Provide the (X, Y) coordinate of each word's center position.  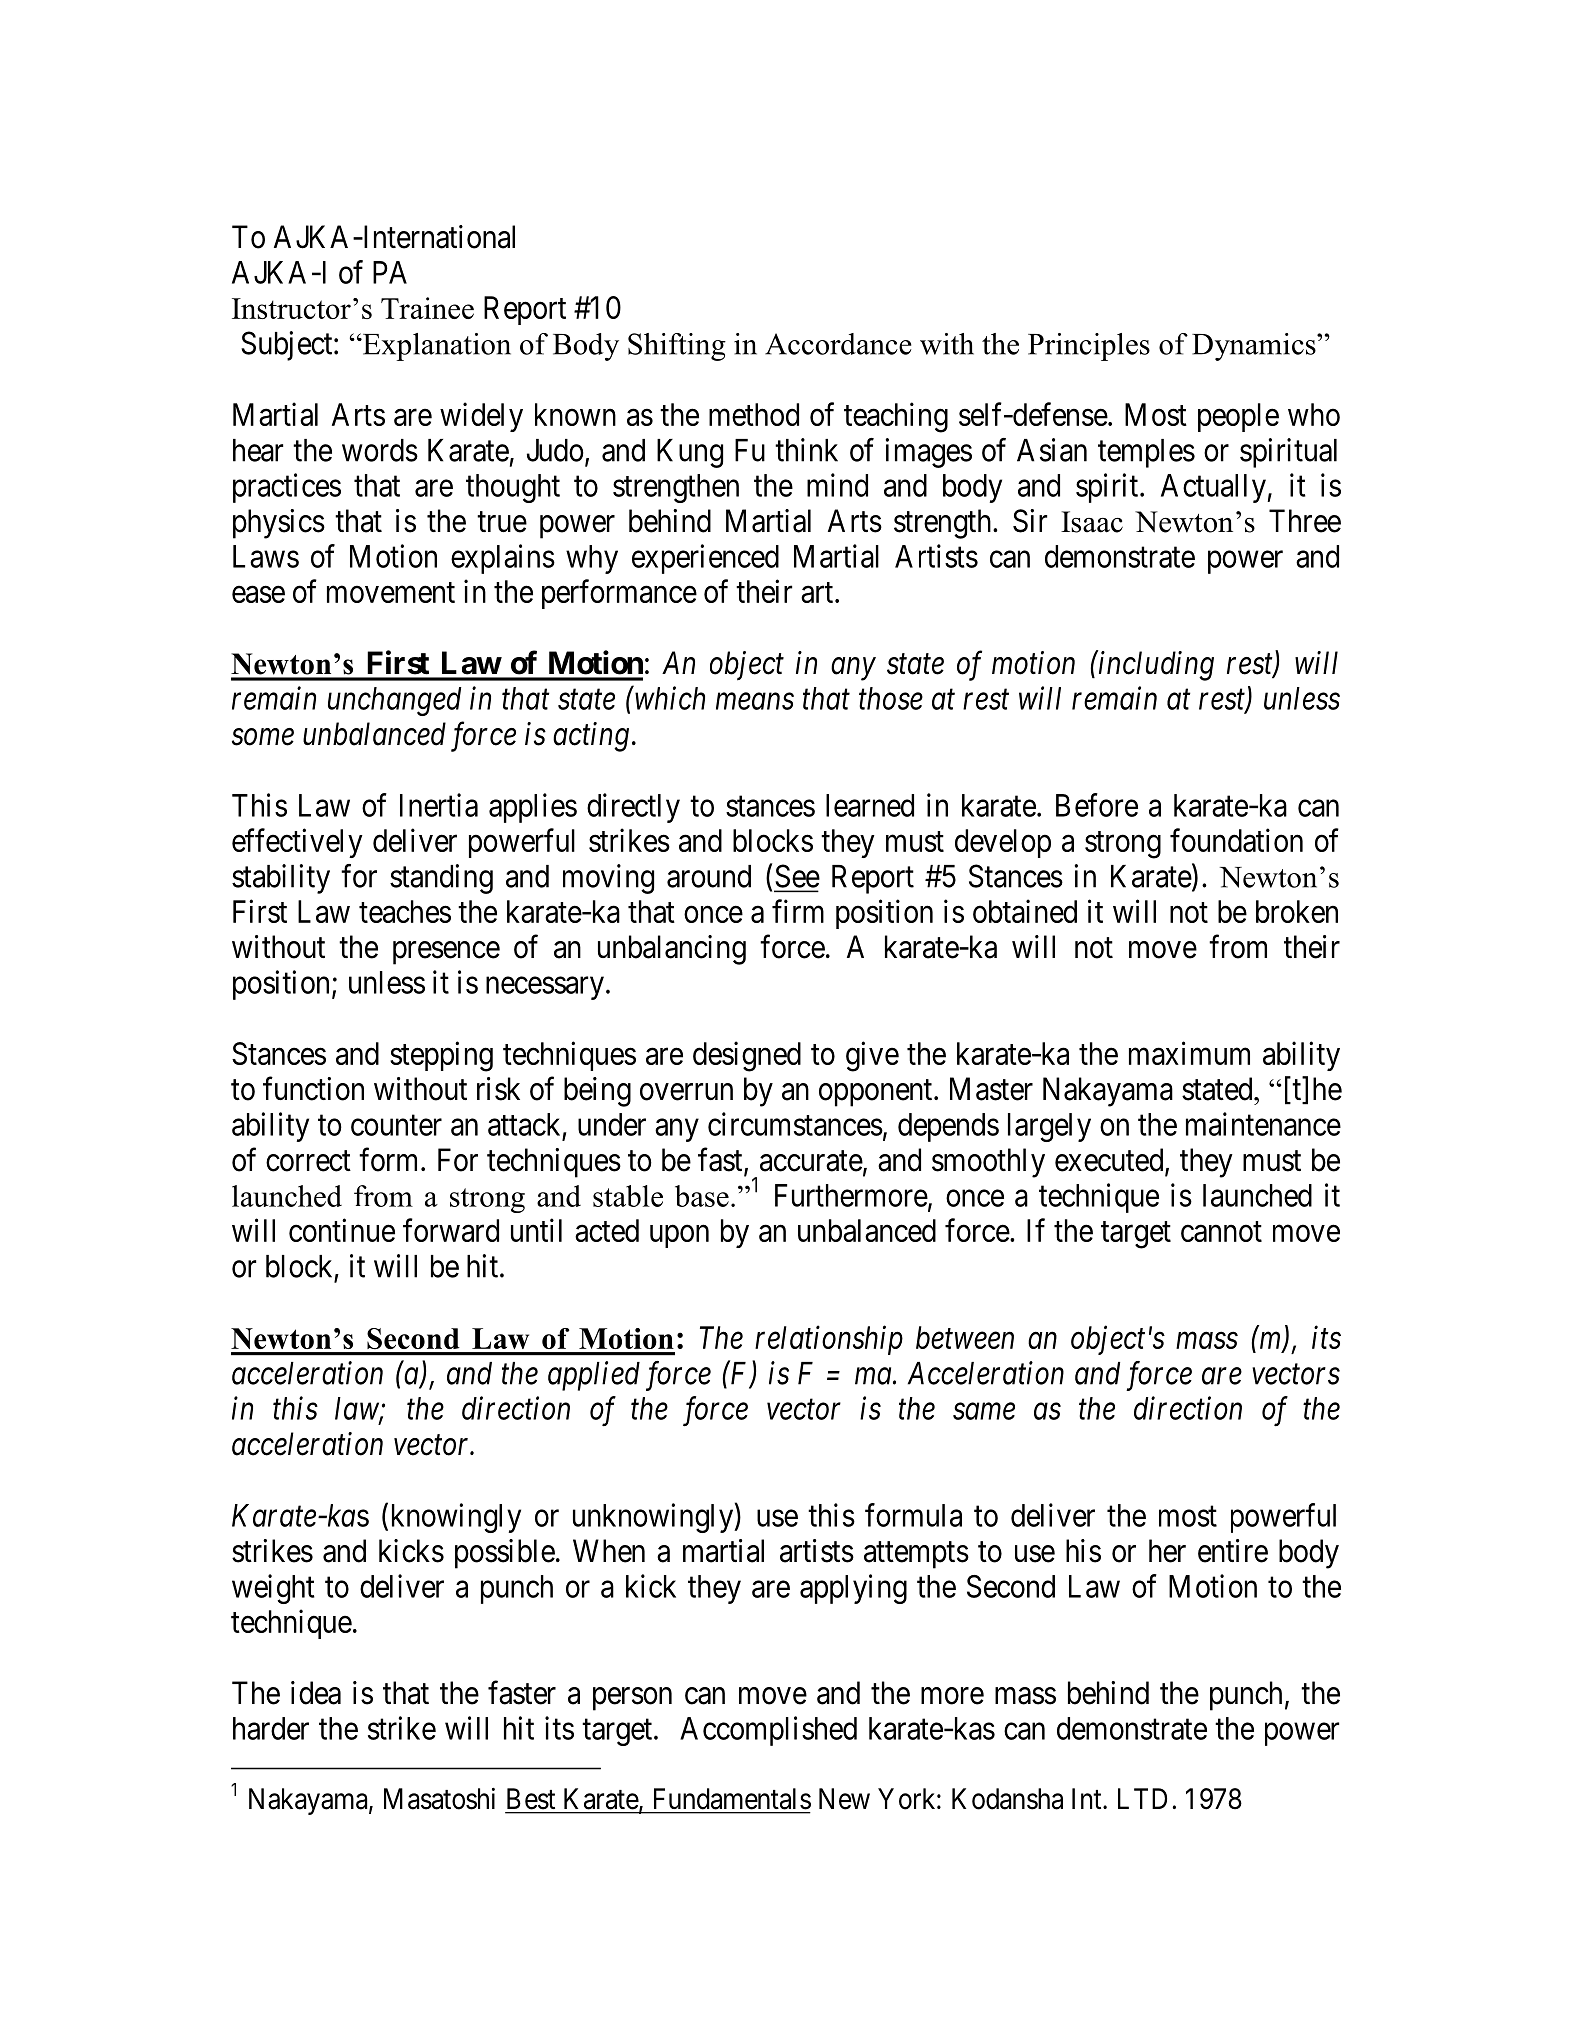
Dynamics (1255, 347)
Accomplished (768, 1731)
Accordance (838, 344)
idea (316, 1693)
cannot (1221, 1232)
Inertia (439, 805)
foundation (1236, 840)
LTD (1142, 1798)
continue (342, 1230)
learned (870, 805)
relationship (829, 1340)
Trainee (427, 308)
